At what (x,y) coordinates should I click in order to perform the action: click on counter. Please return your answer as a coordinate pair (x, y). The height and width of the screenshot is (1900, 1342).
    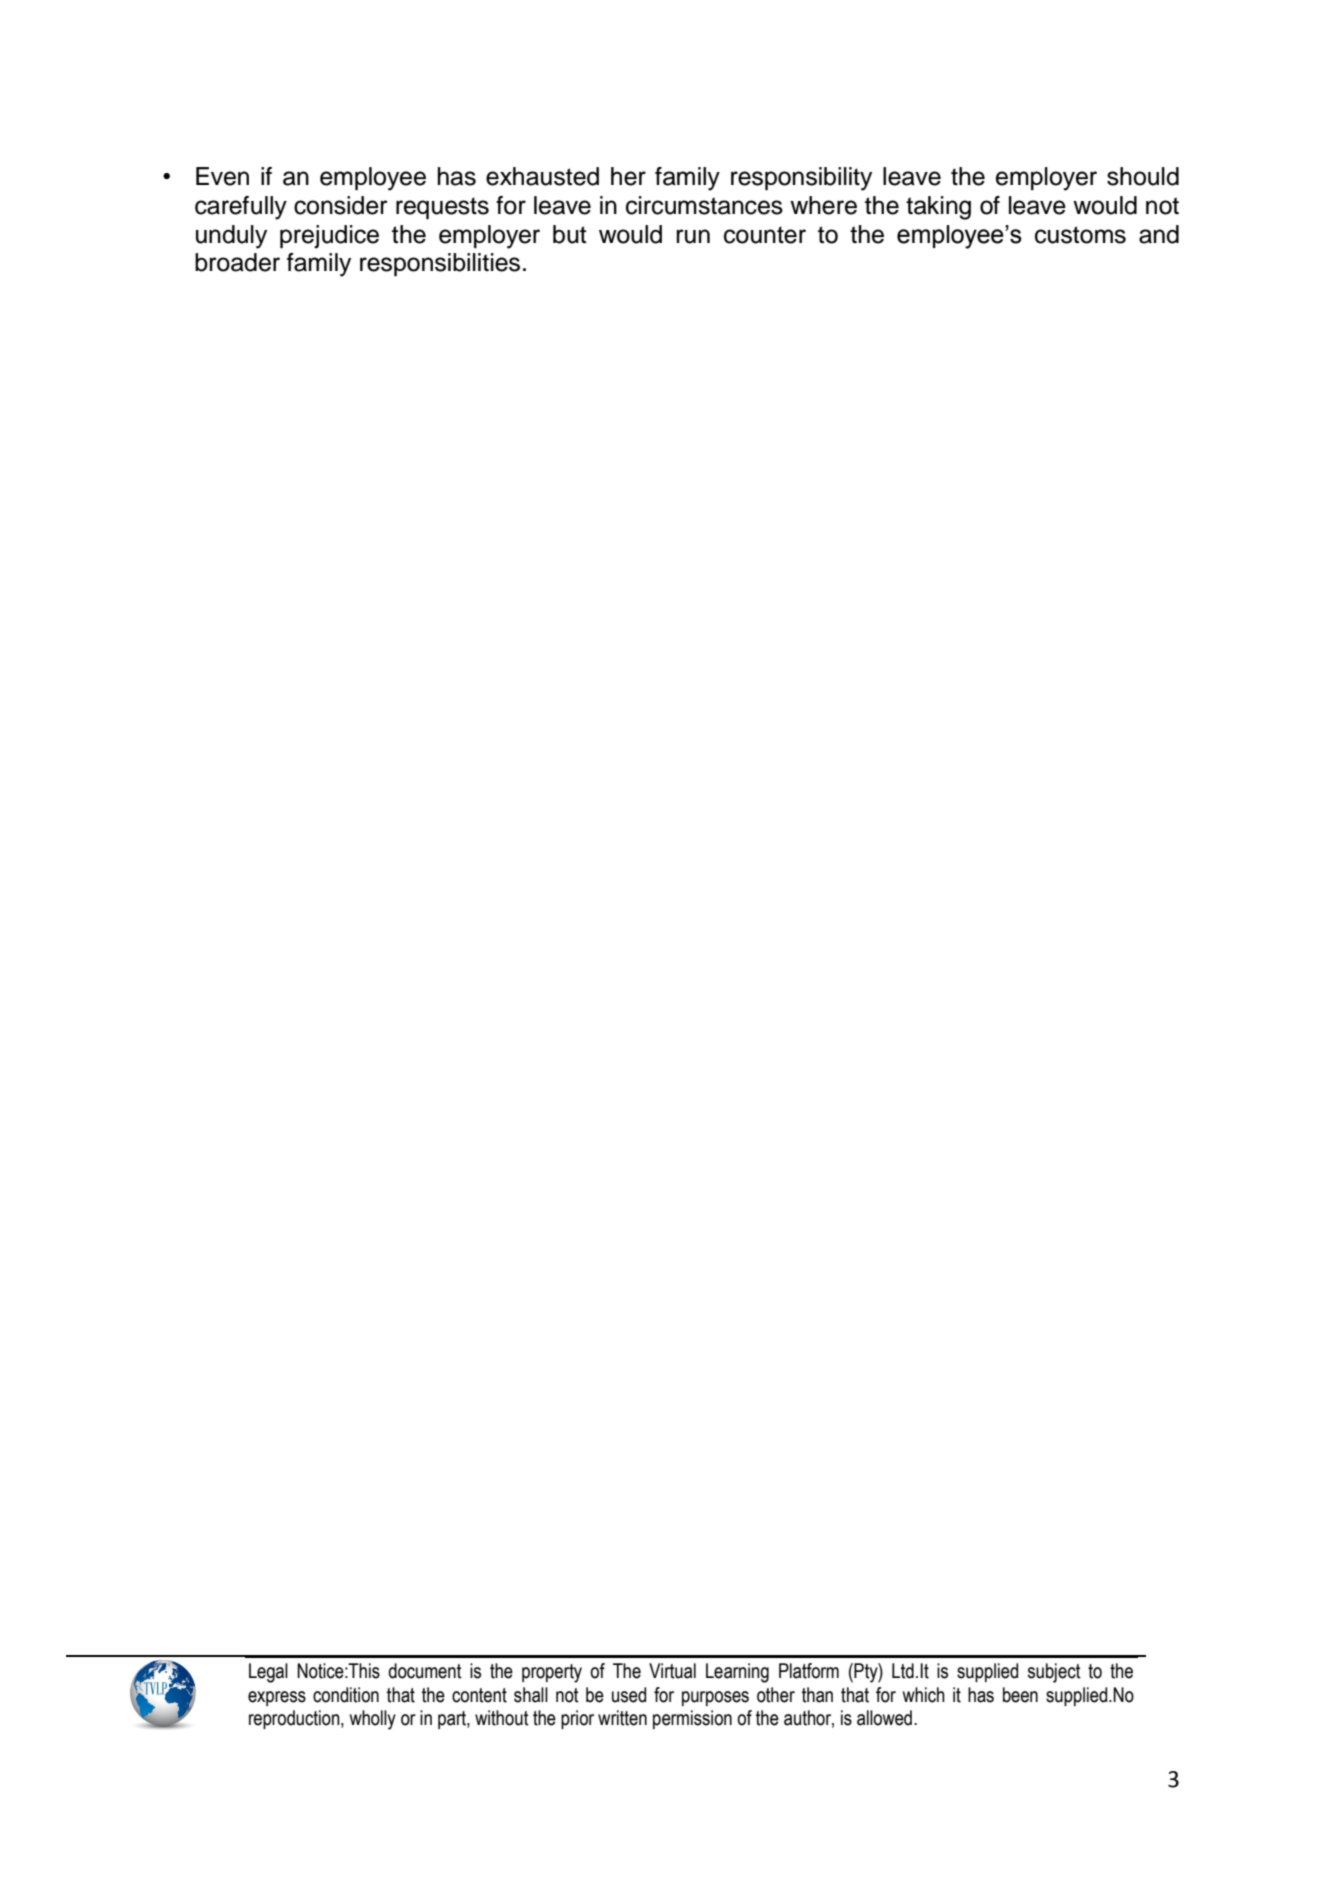
    Looking at the image, I should click on (765, 235).
